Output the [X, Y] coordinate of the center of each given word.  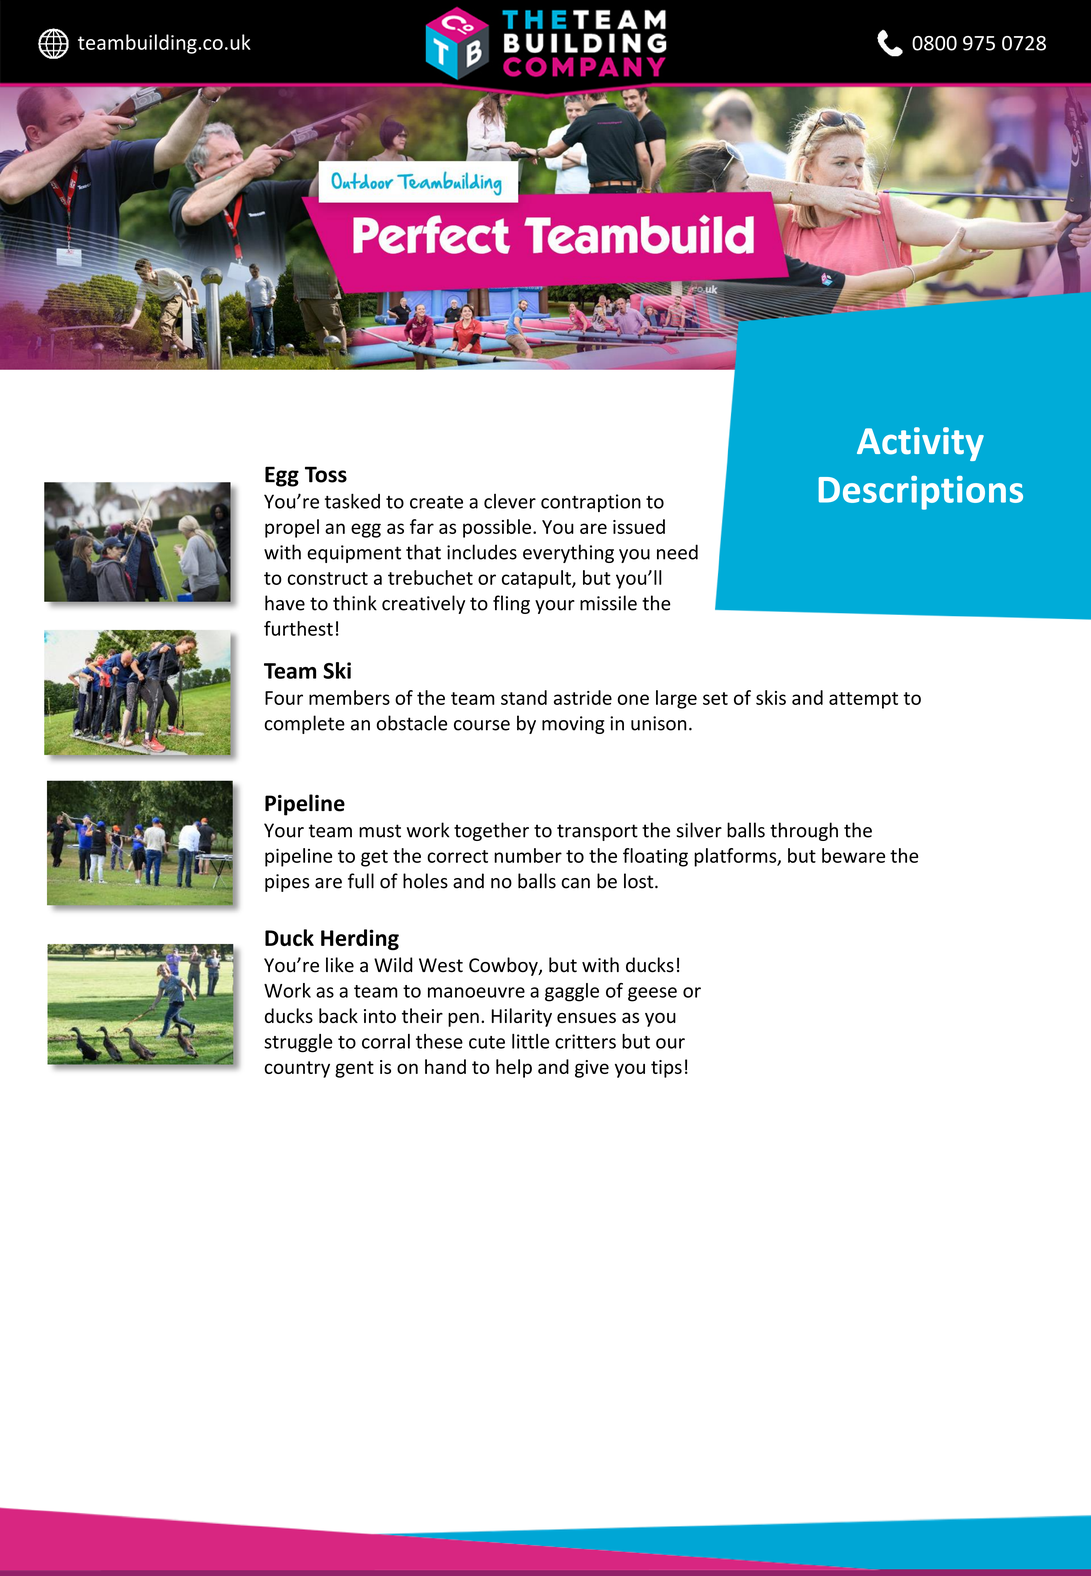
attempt [863, 700]
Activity [920, 444]
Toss [326, 474]
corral [386, 1041]
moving [573, 725]
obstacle [412, 723]
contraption [591, 503]
